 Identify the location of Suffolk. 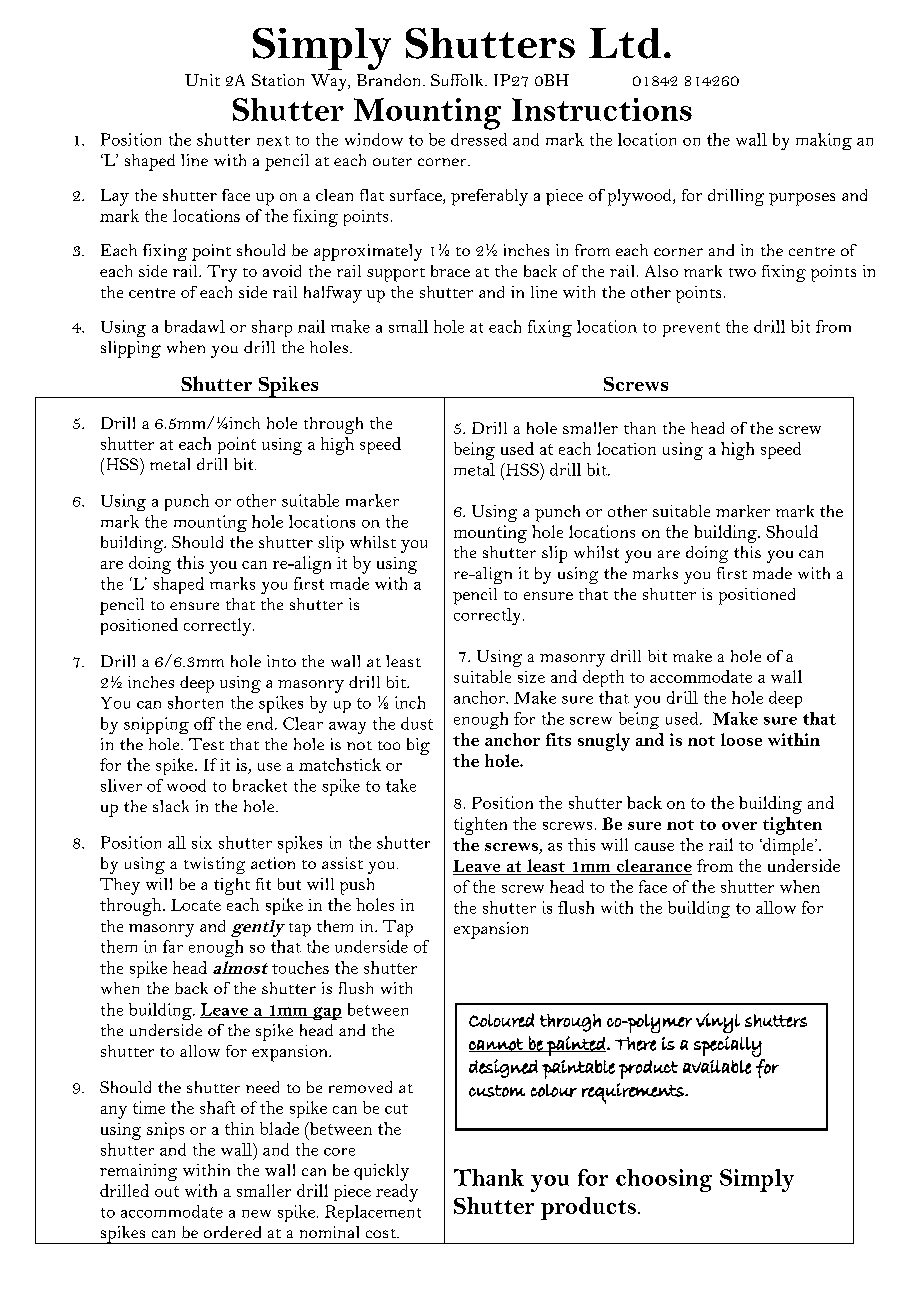
(458, 80).
